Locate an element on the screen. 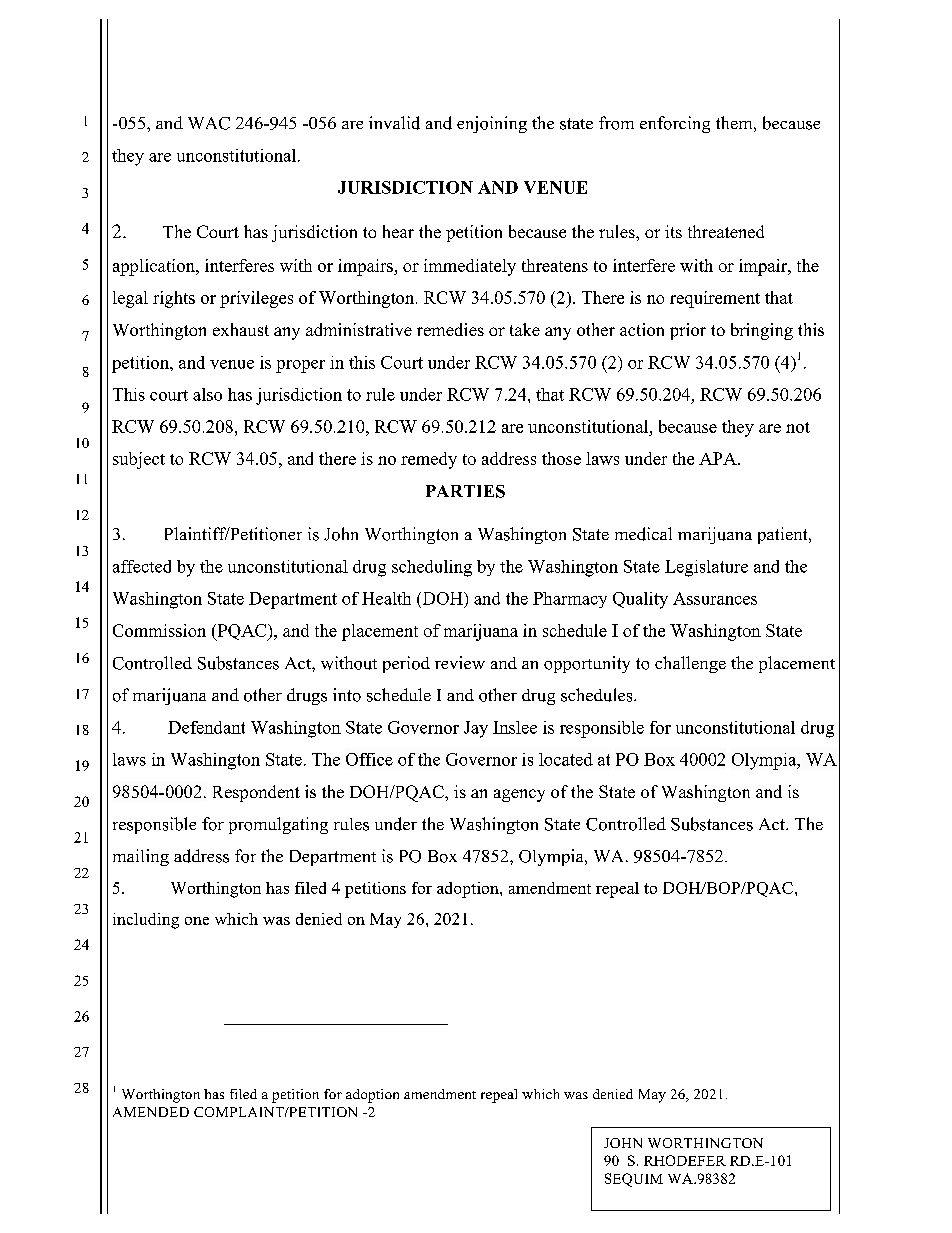 The image size is (952, 1233). enforcing is located at coordinates (675, 124).
